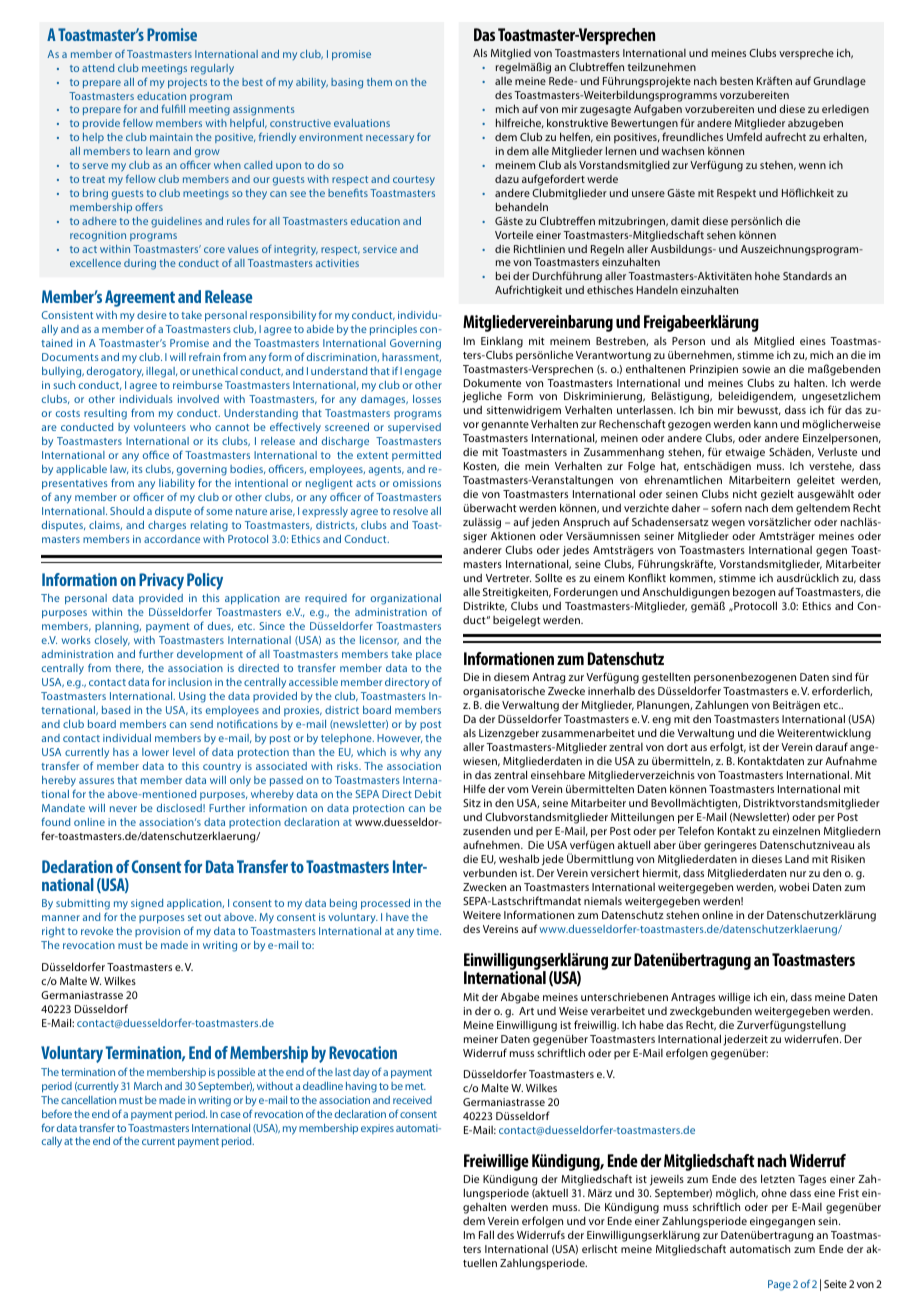  What do you see at coordinates (157, 932) in the screenshot?
I see `provision` at bounding box center [157, 932].
